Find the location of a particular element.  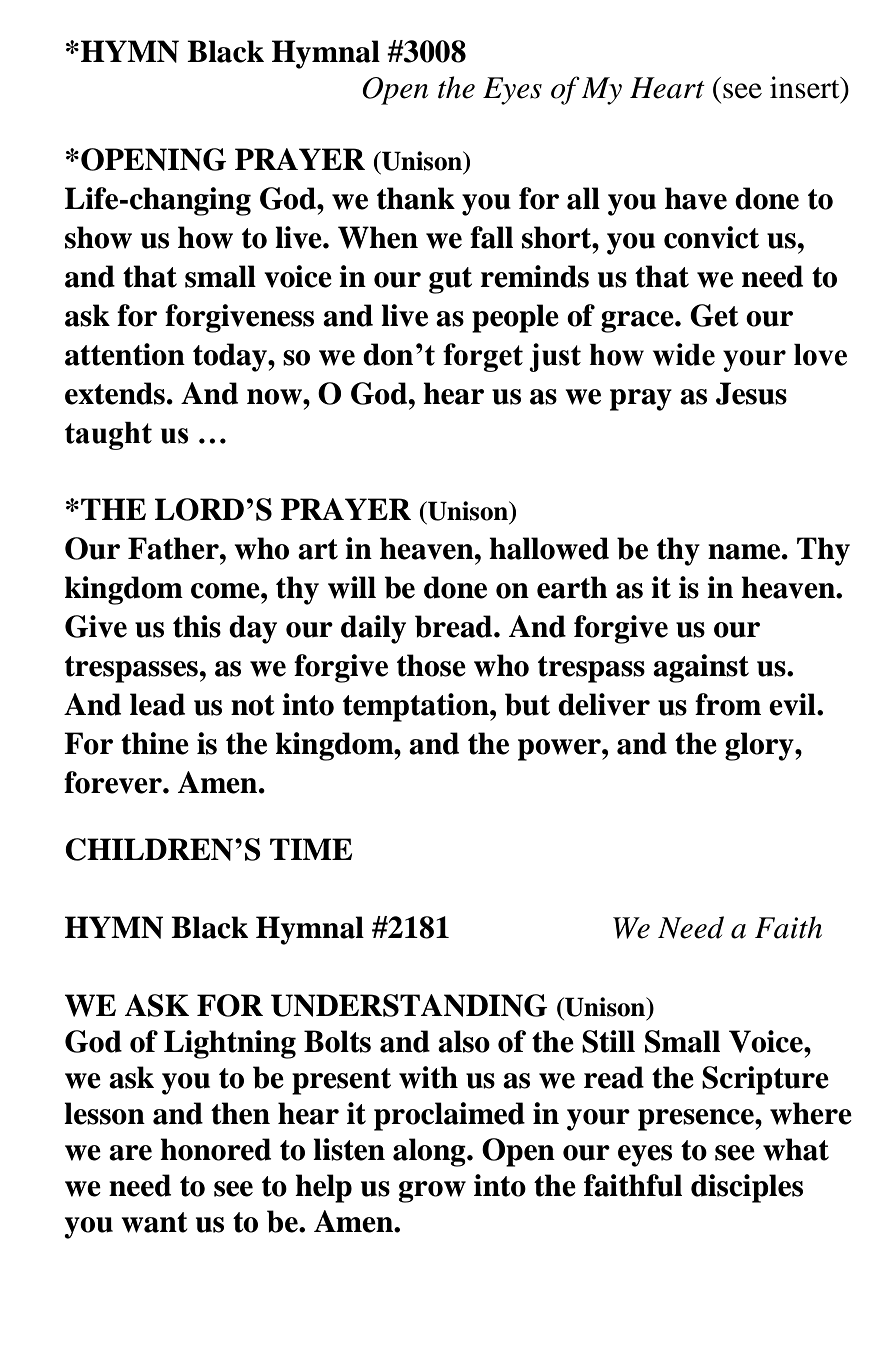

against is located at coordinates (701, 668).
